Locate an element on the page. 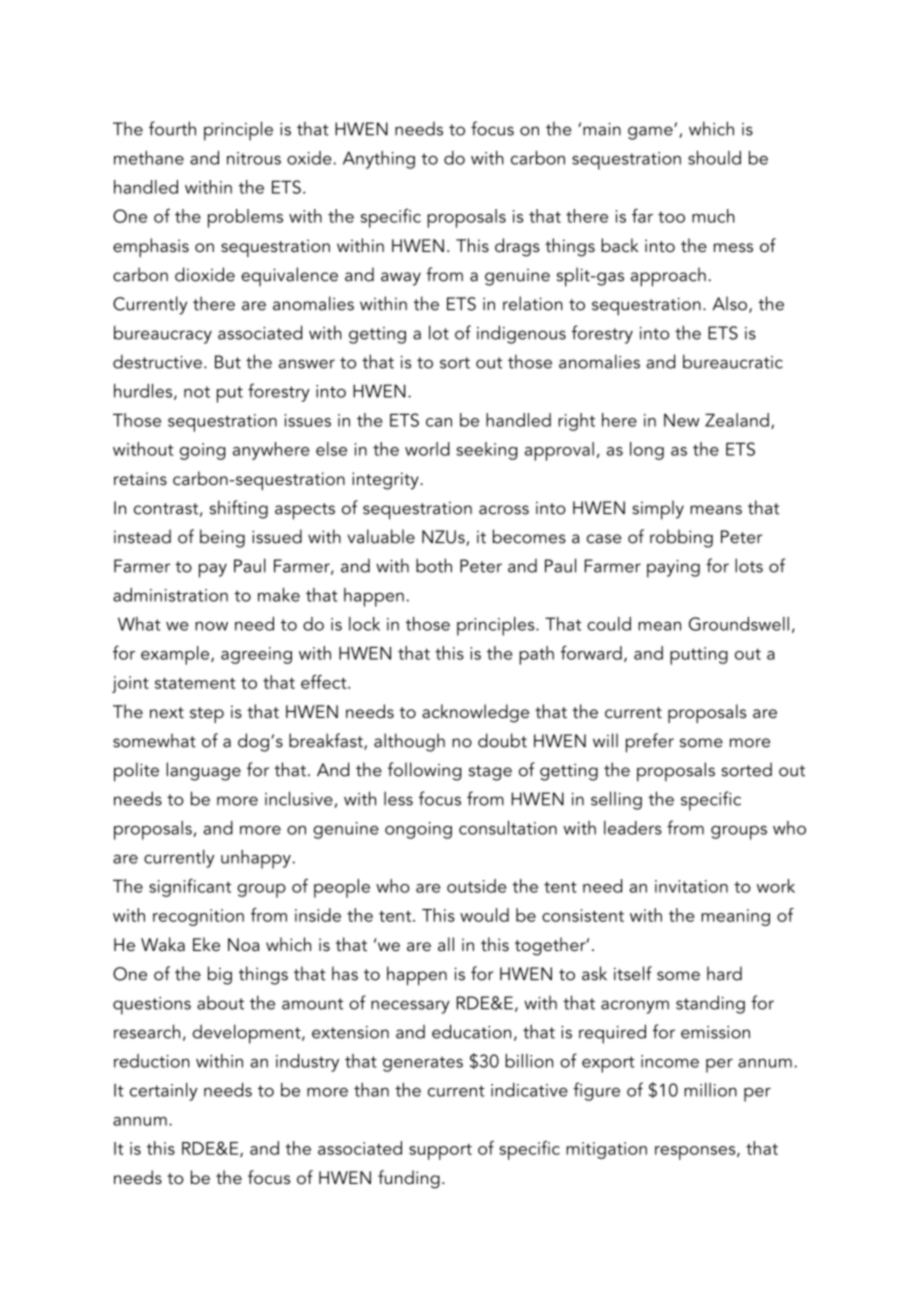 The image size is (924, 1308). example is located at coordinates (176, 655).
